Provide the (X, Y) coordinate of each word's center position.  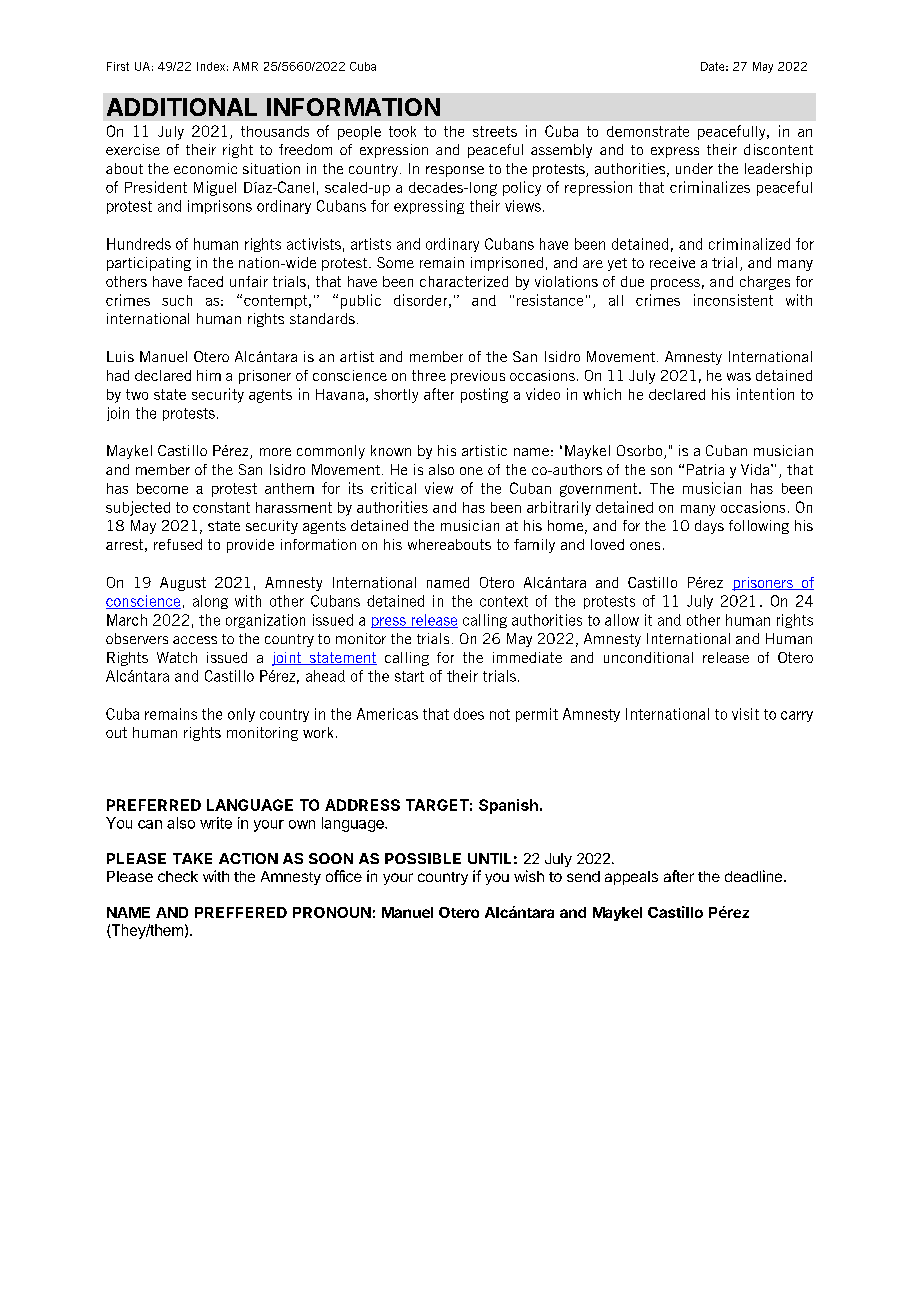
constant (221, 507)
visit (745, 714)
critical (393, 488)
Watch (177, 657)
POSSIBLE (423, 858)
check (178, 876)
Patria (705, 469)
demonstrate (648, 131)
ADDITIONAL (182, 107)
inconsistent (733, 300)
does (469, 714)
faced (205, 281)
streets (495, 131)
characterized (464, 281)
